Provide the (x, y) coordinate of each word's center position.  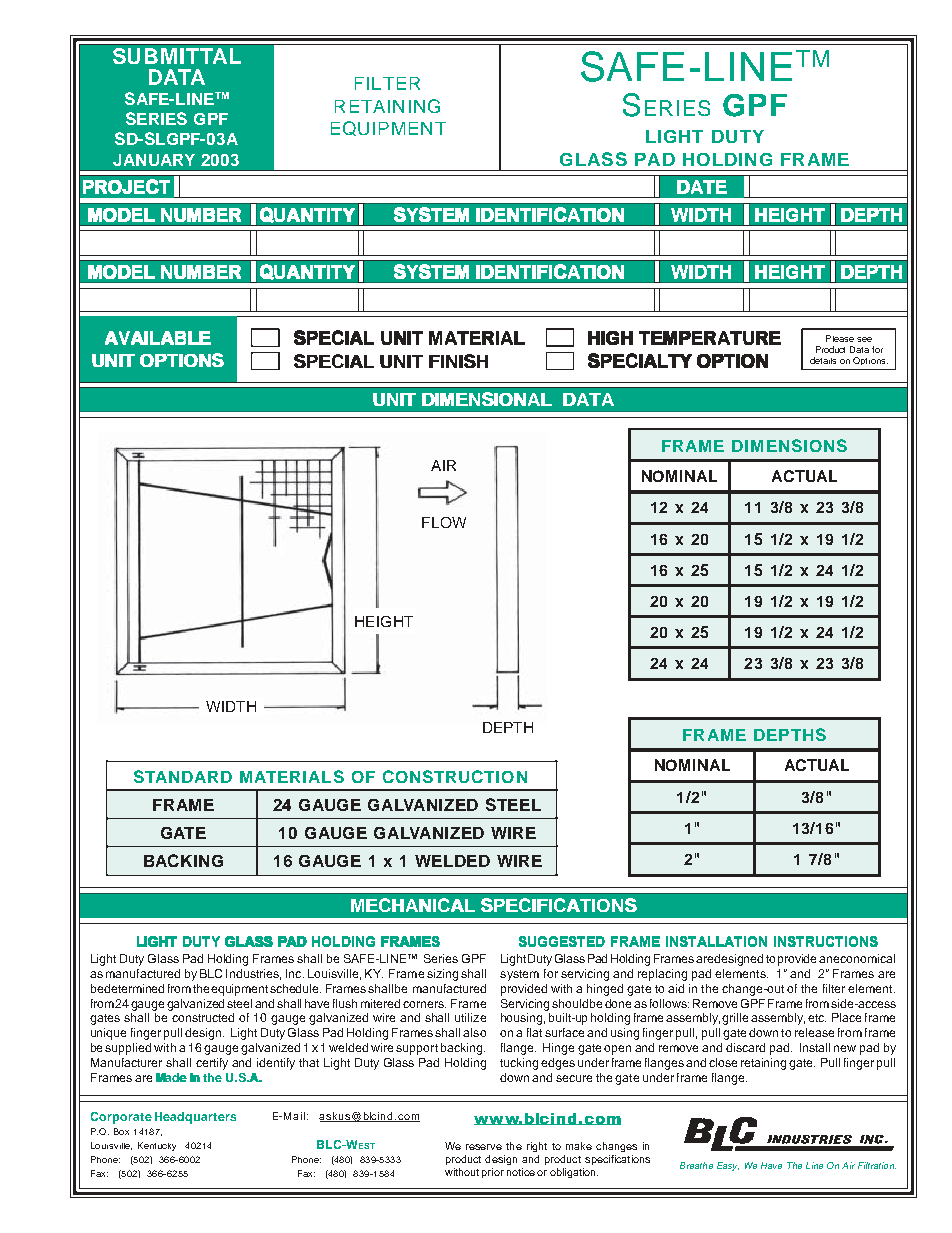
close (723, 1062)
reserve (484, 1147)
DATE (702, 187)
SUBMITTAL (177, 56)
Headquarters (195, 1118)
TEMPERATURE (710, 338)
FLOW (444, 522)
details (823, 360)
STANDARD (183, 776)
